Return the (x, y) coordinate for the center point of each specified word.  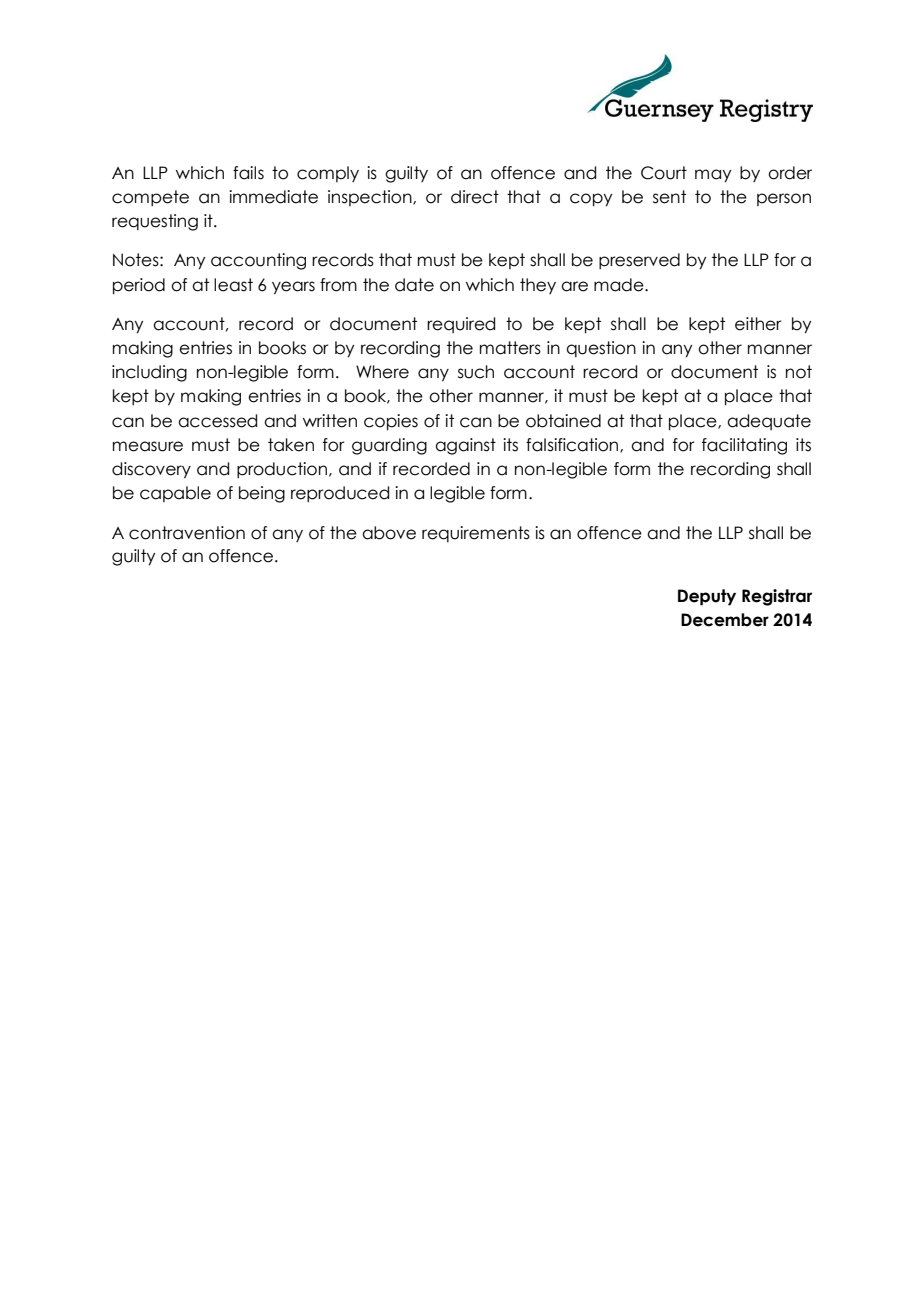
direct (475, 197)
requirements (476, 534)
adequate (769, 422)
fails (248, 173)
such (476, 372)
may (713, 176)
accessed (217, 421)
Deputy (707, 597)
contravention (187, 533)
